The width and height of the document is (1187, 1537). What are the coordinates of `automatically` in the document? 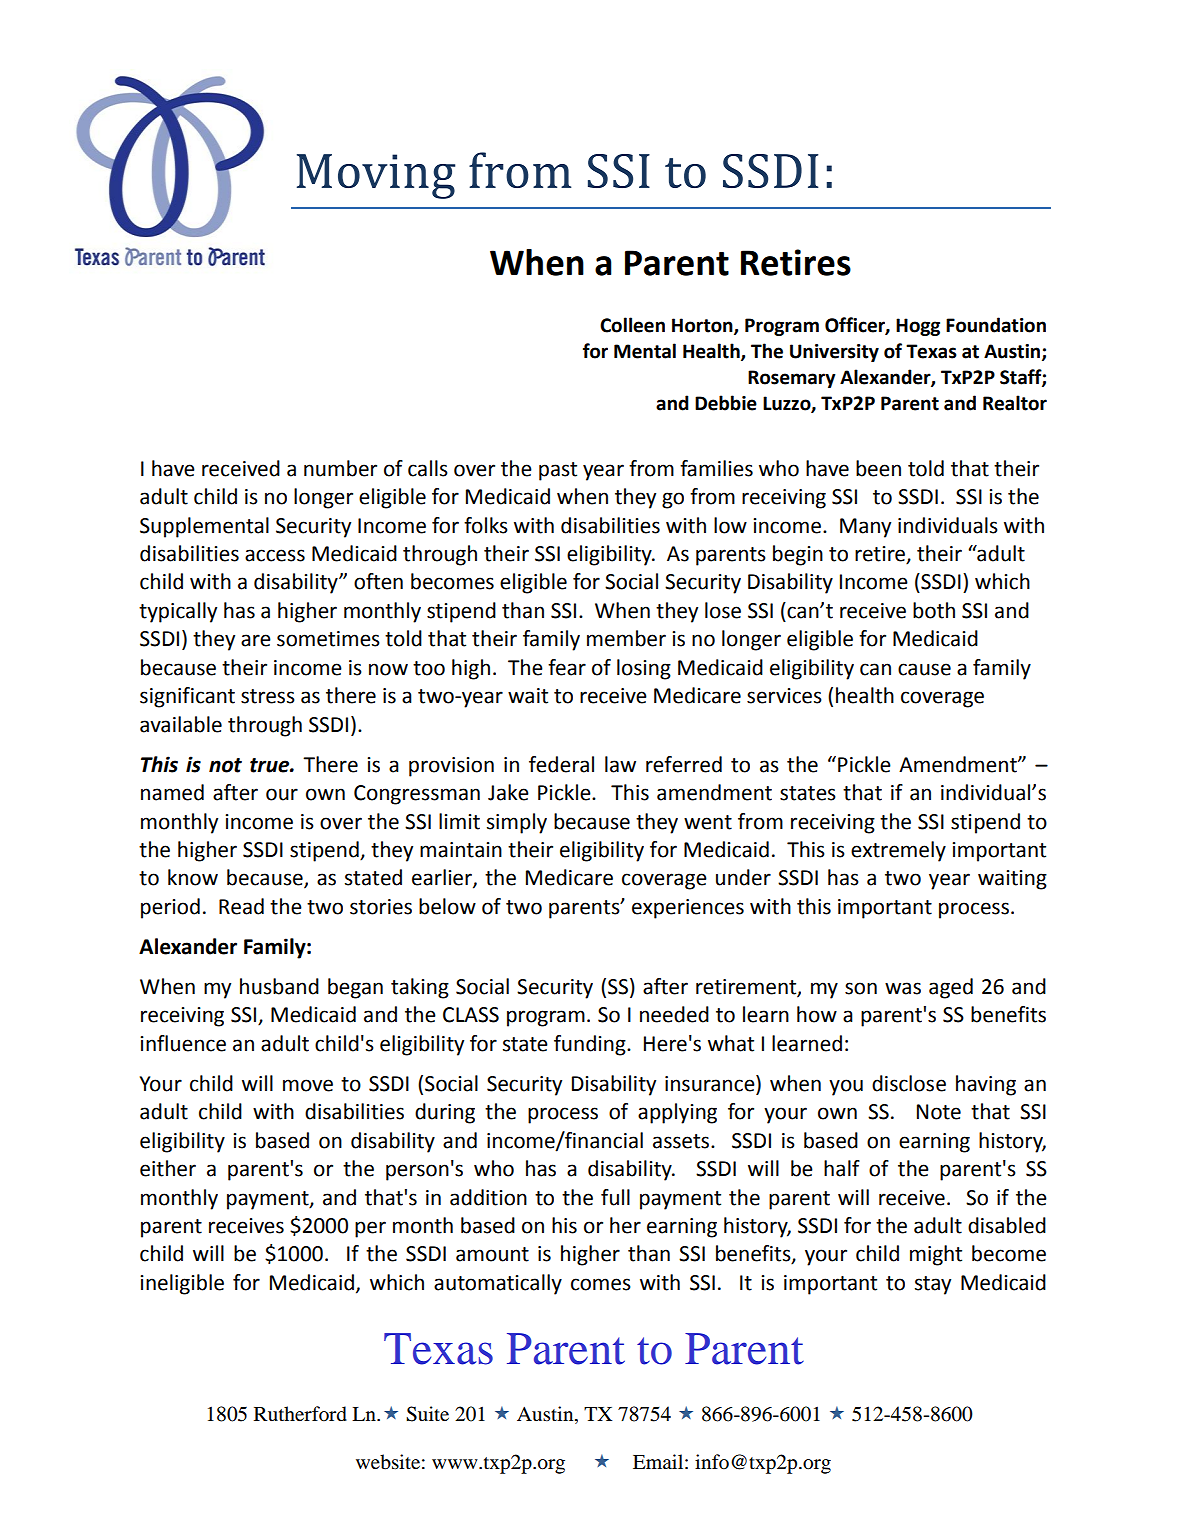 It's located at (498, 1284).
